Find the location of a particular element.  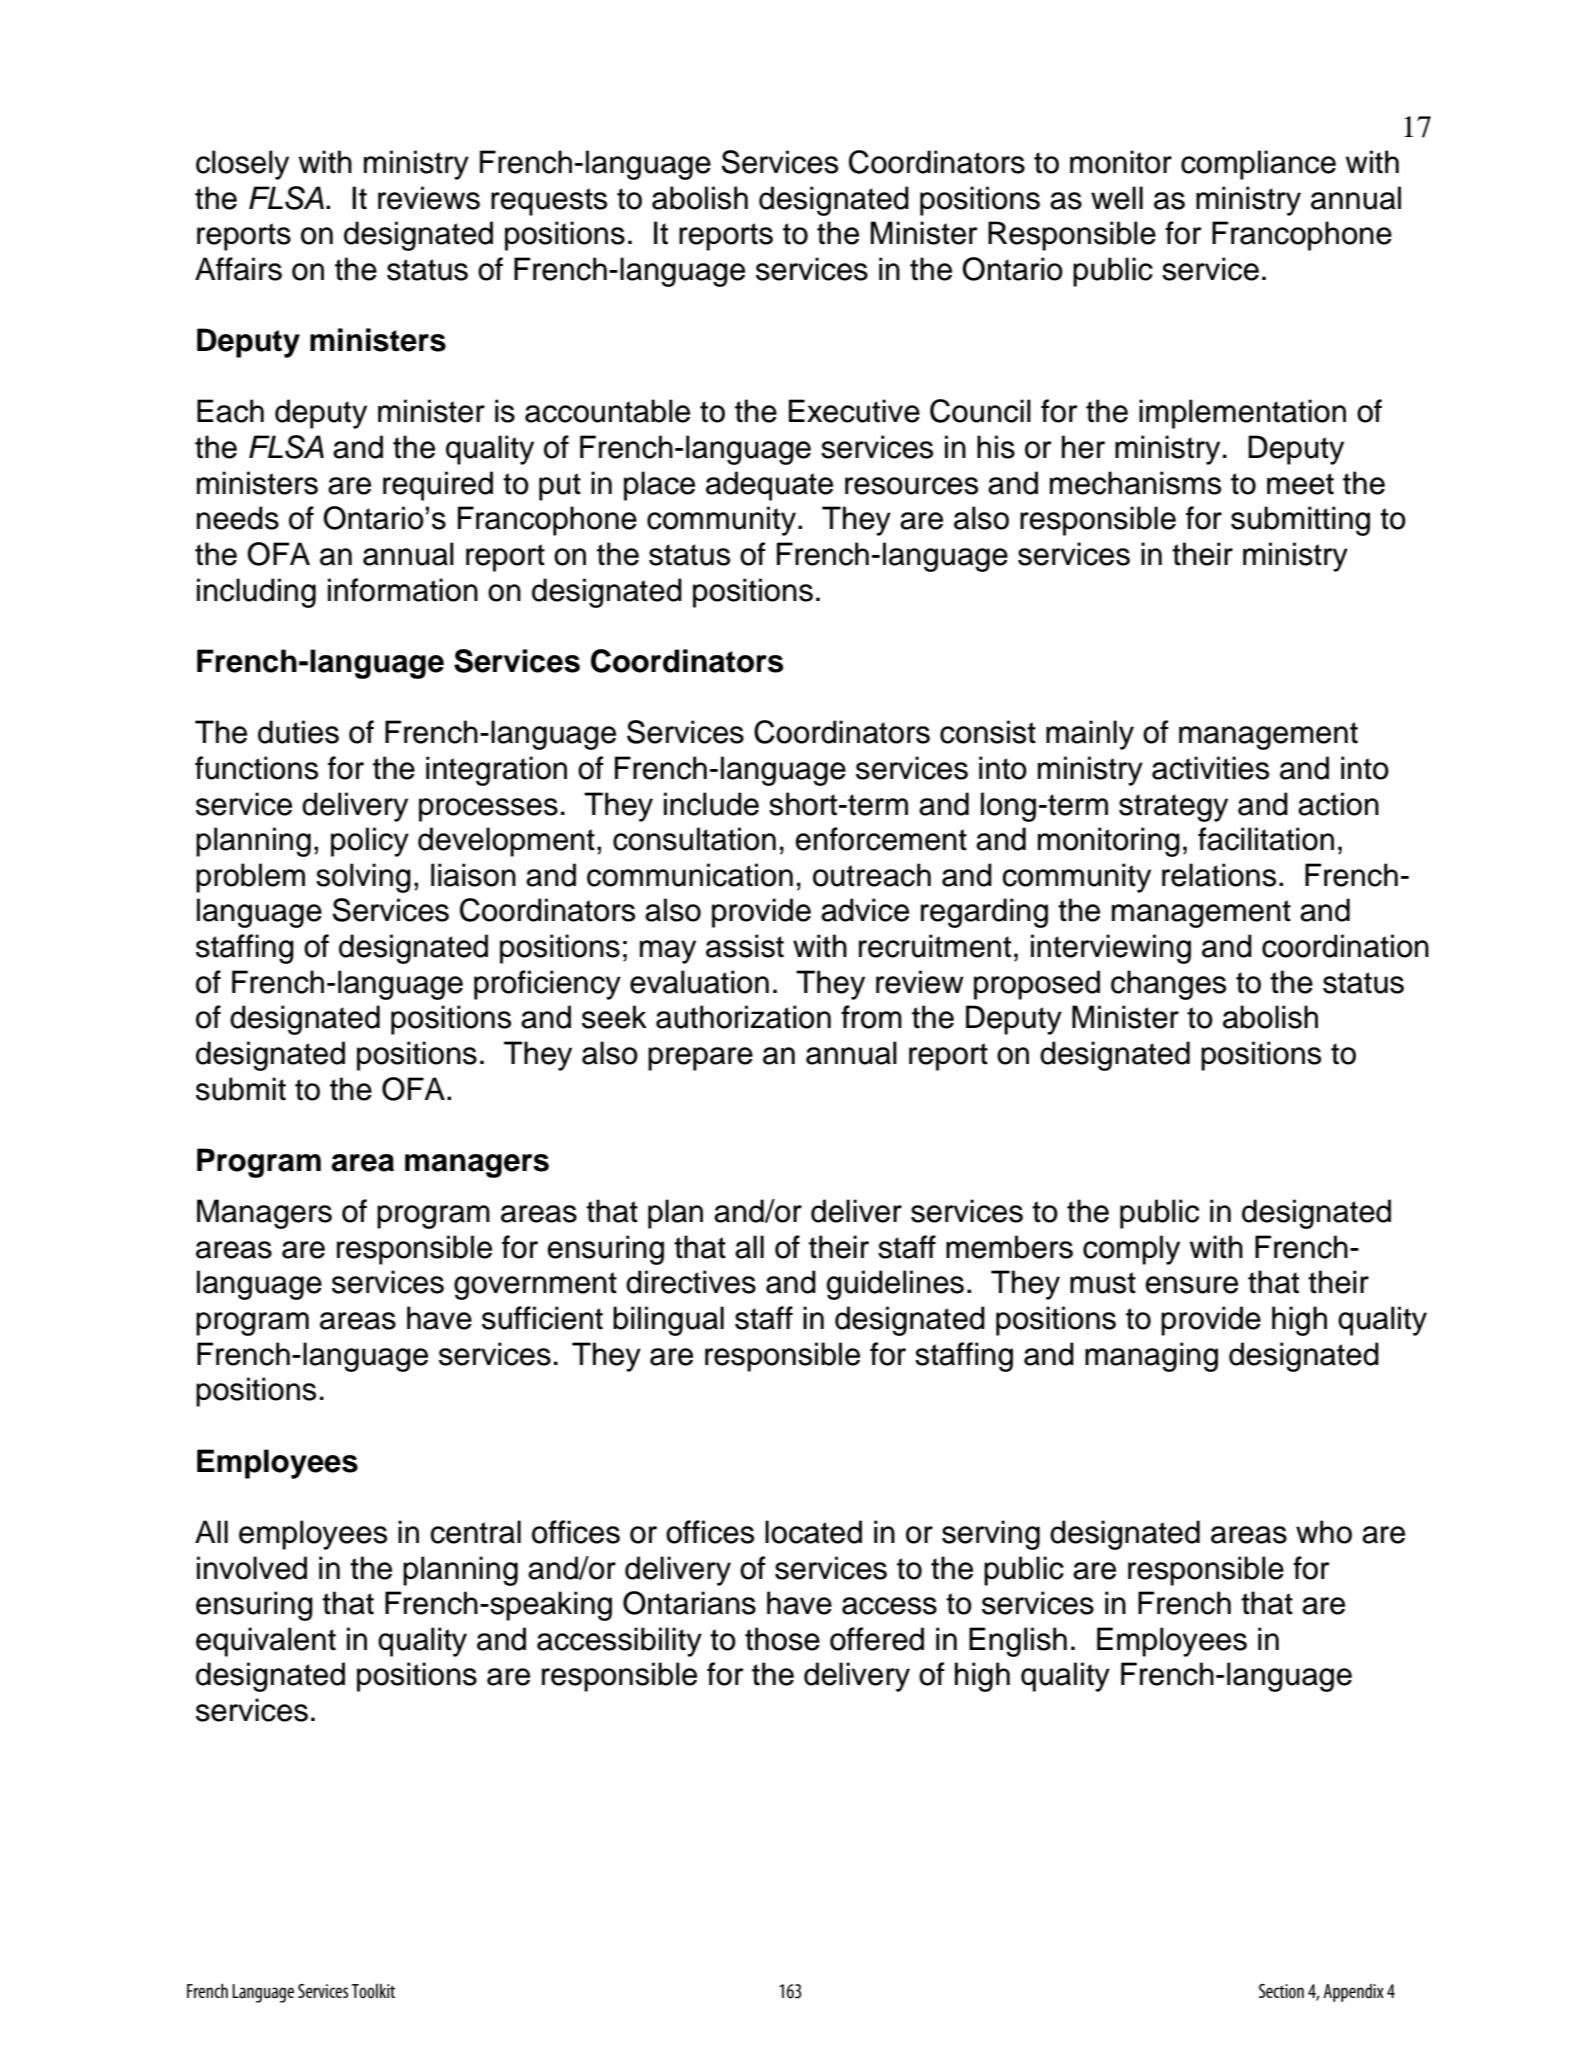

Toolkit is located at coordinates (373, 1991).
